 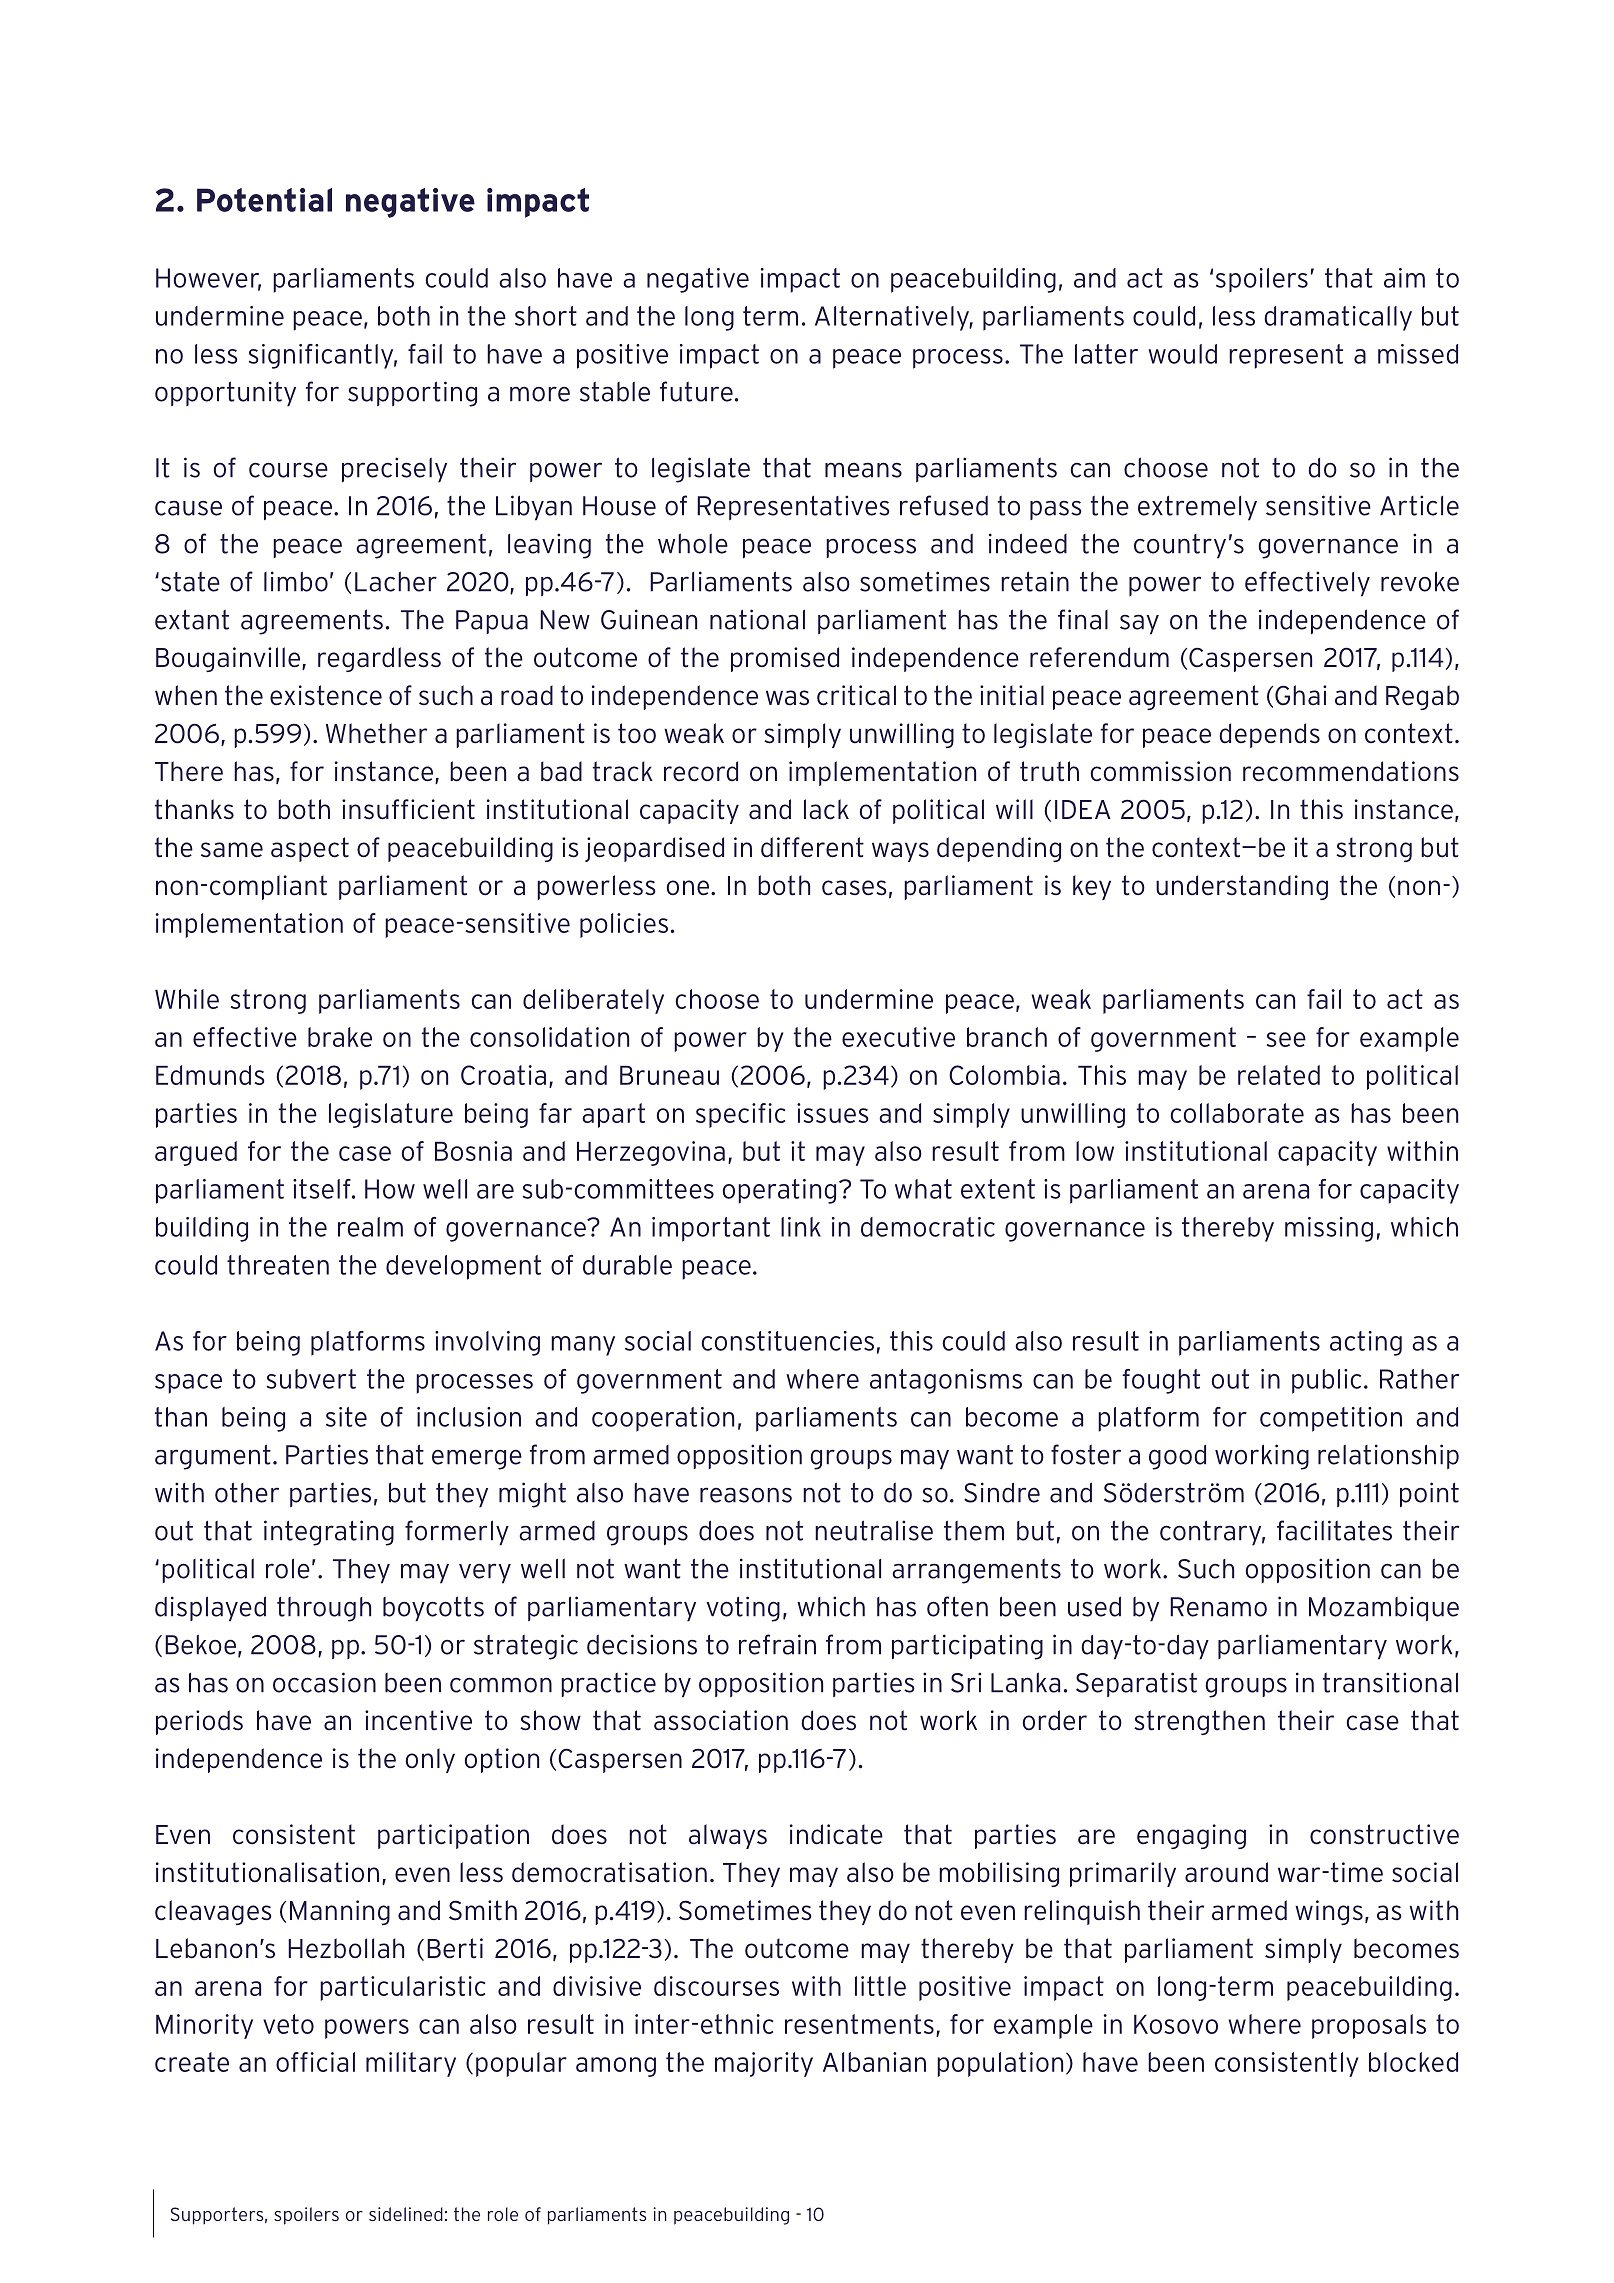 I want to click on brake, so click(x=340, y=1037).
